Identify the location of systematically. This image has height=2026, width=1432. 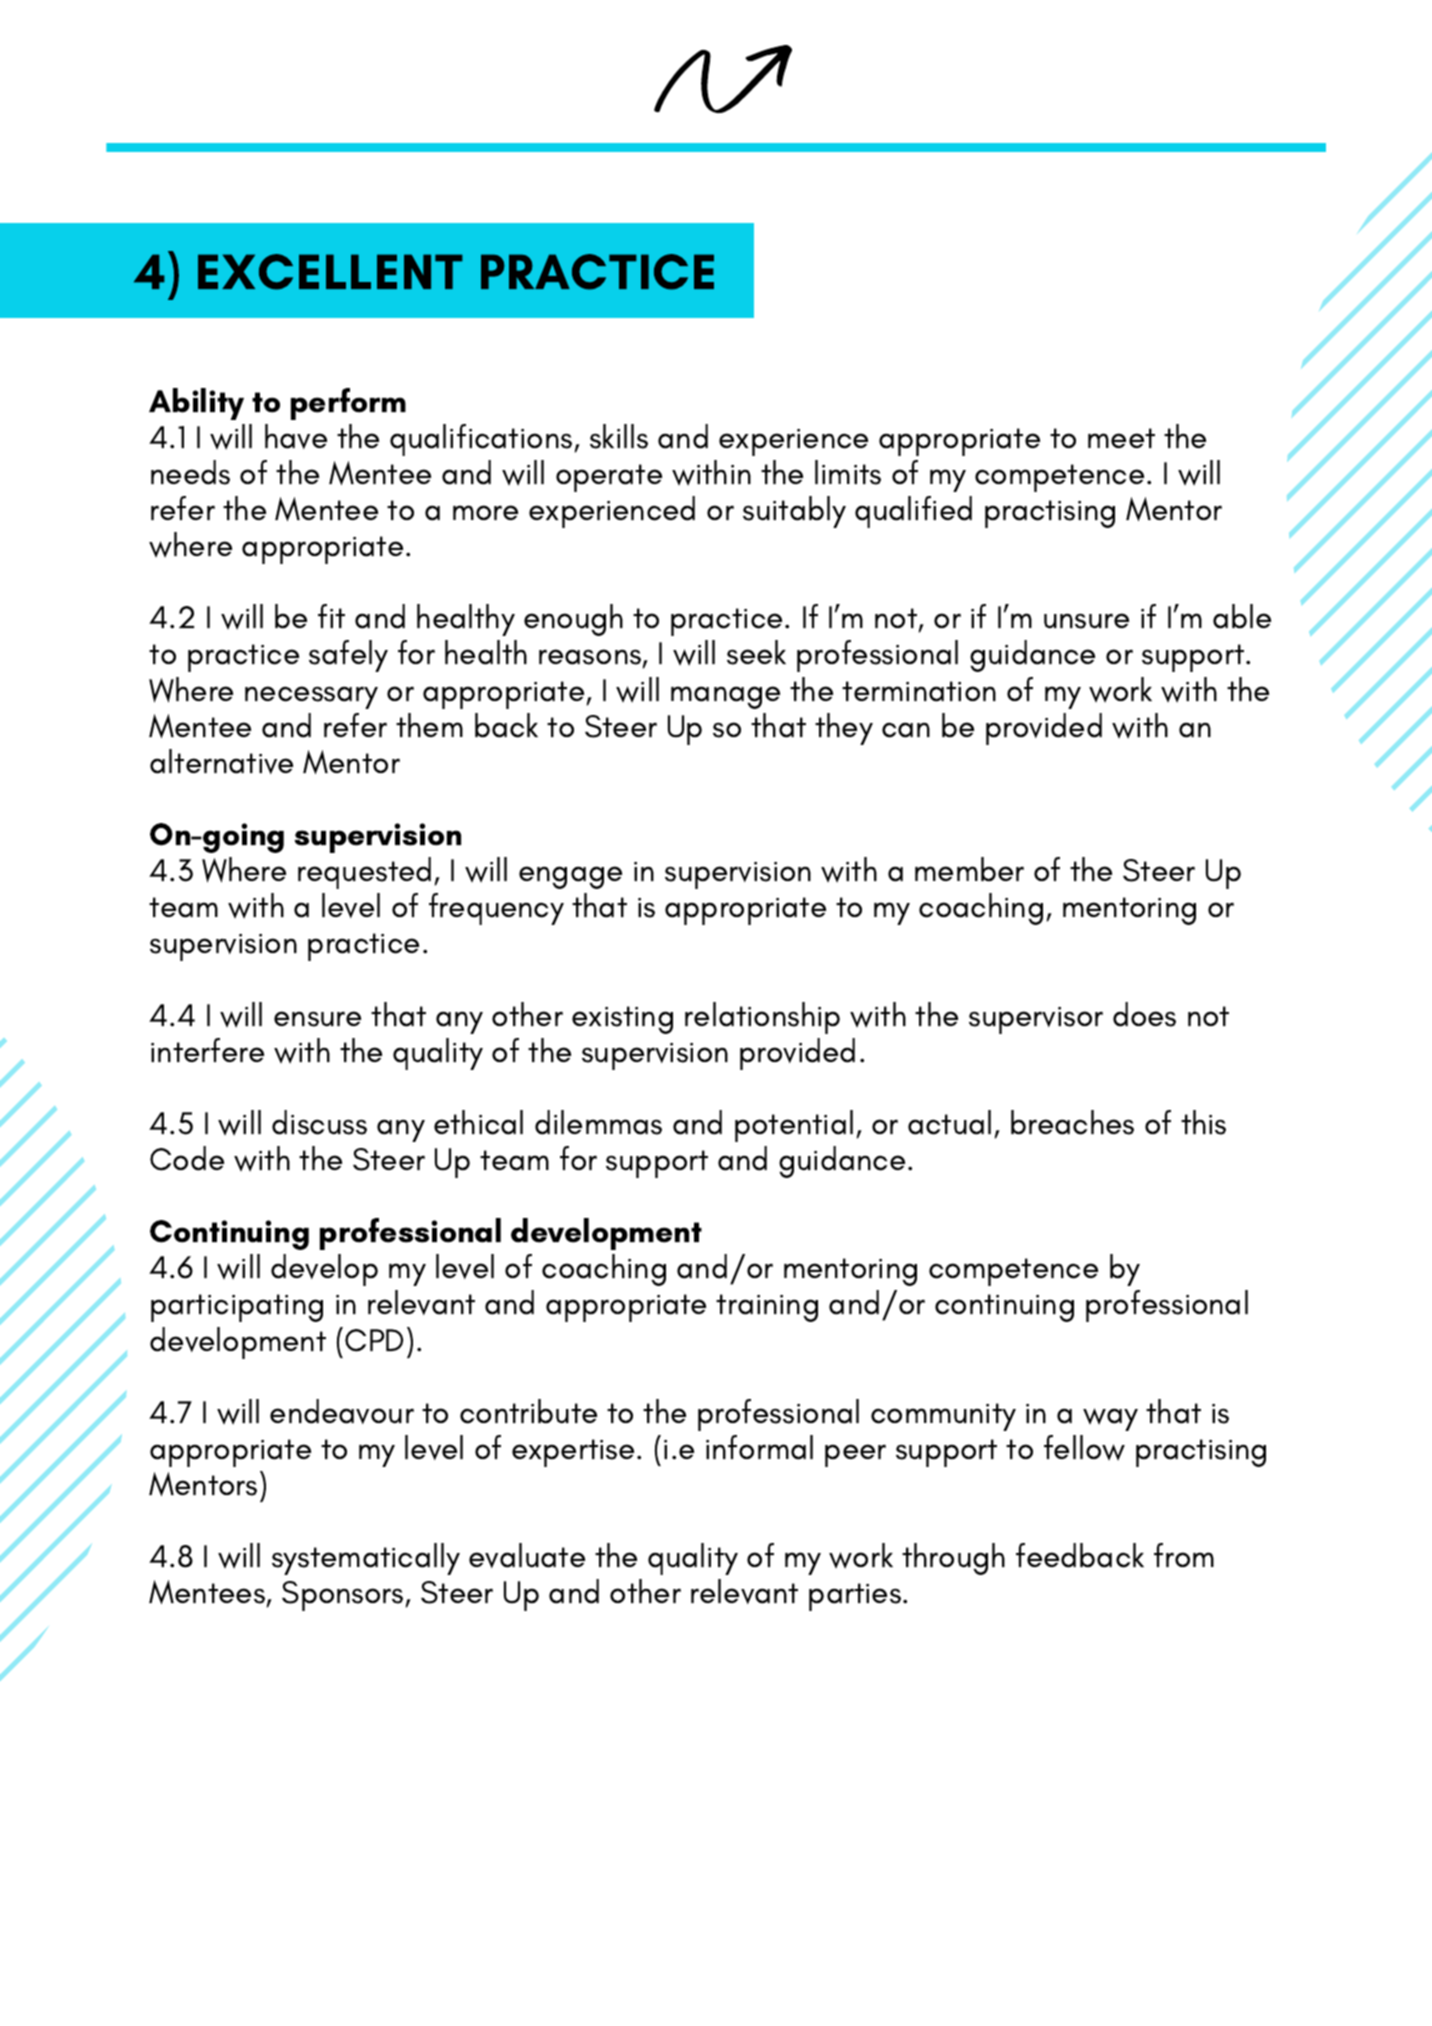
(366, 1559).
